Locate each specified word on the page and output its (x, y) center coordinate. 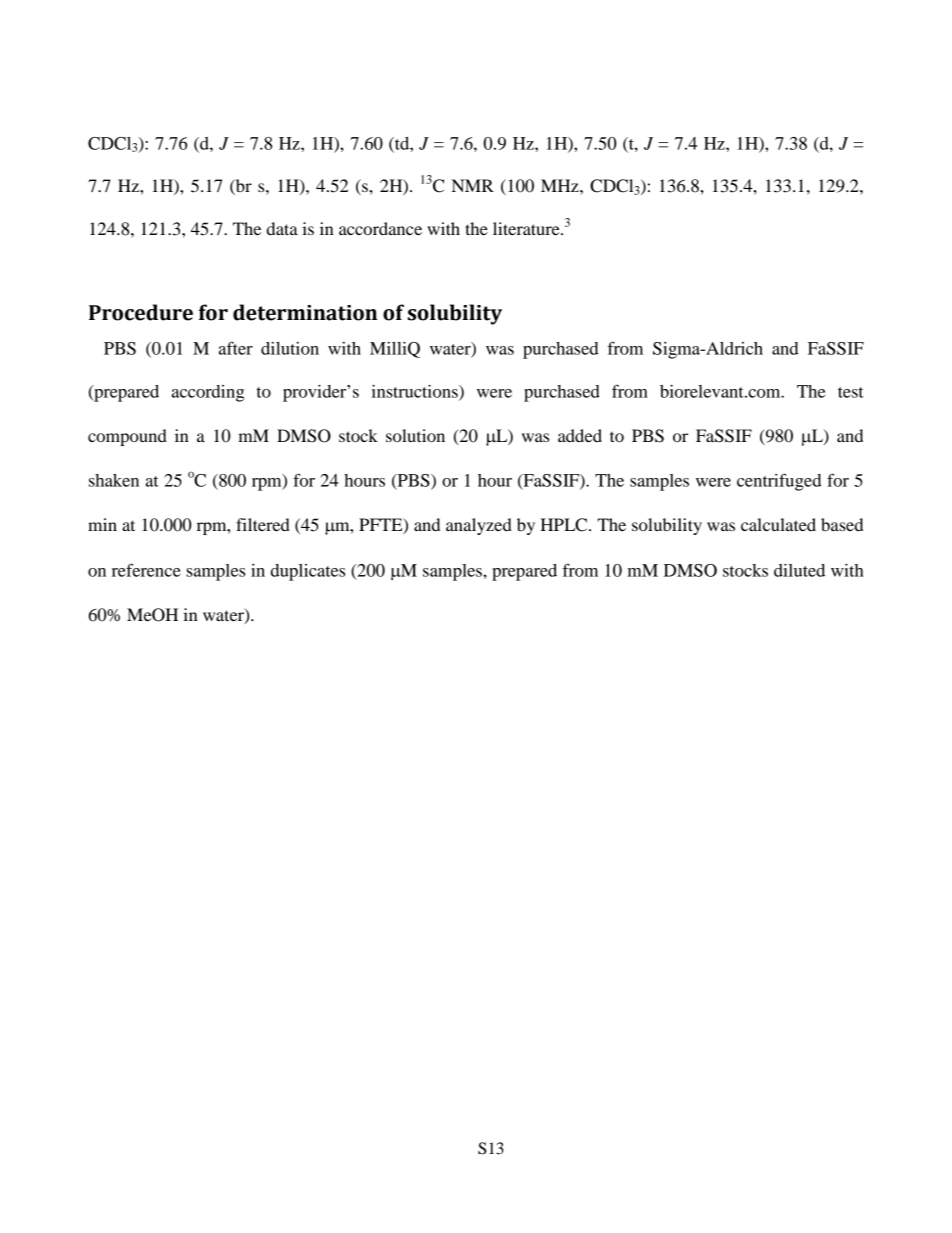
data (282, 228)
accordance (380, 228)
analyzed (479, 526)
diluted (799, 570)
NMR (473, 185)
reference (146, 570)
